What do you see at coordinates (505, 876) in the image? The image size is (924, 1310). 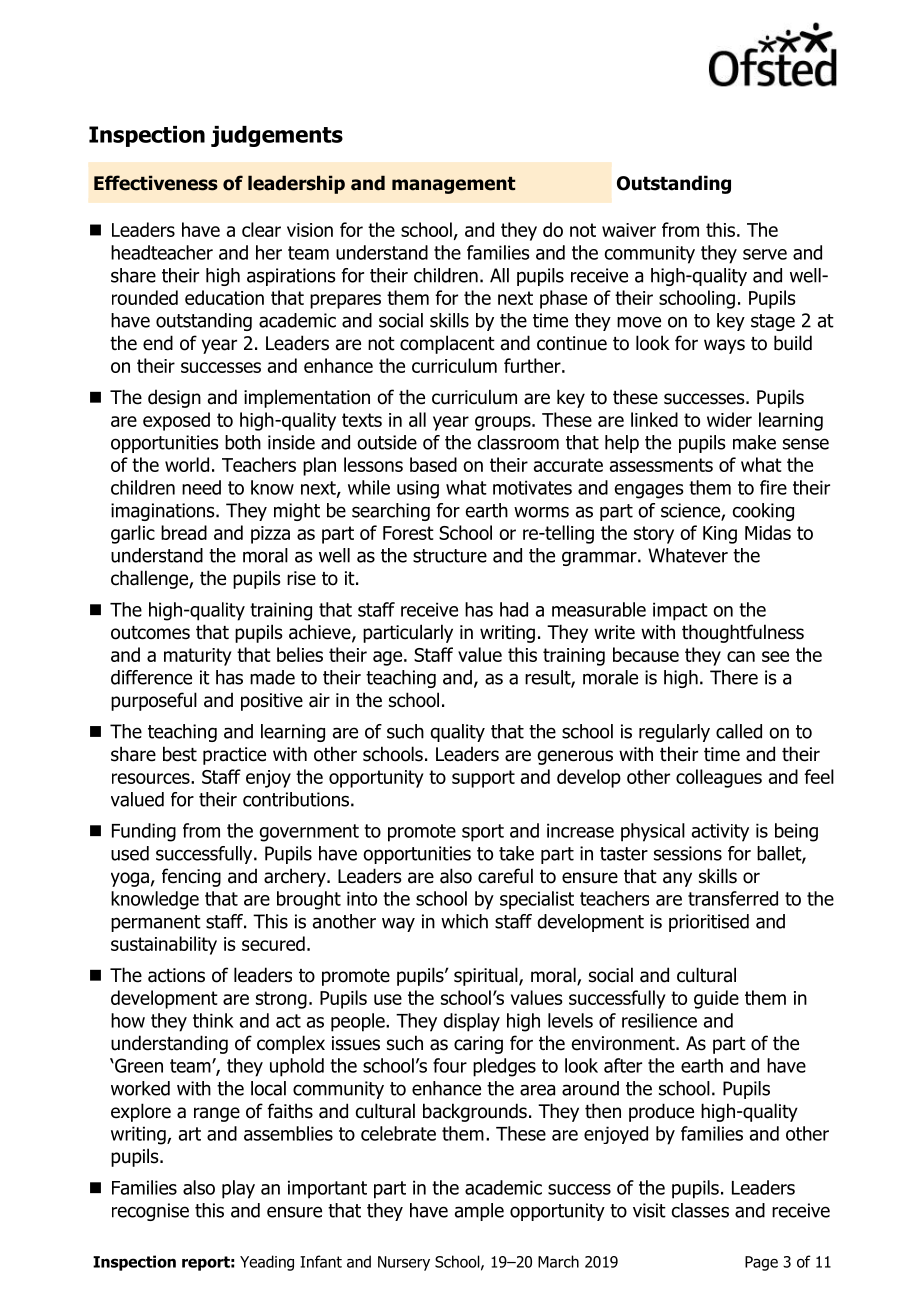 I see `careful` at bounding box center [505, 876].
